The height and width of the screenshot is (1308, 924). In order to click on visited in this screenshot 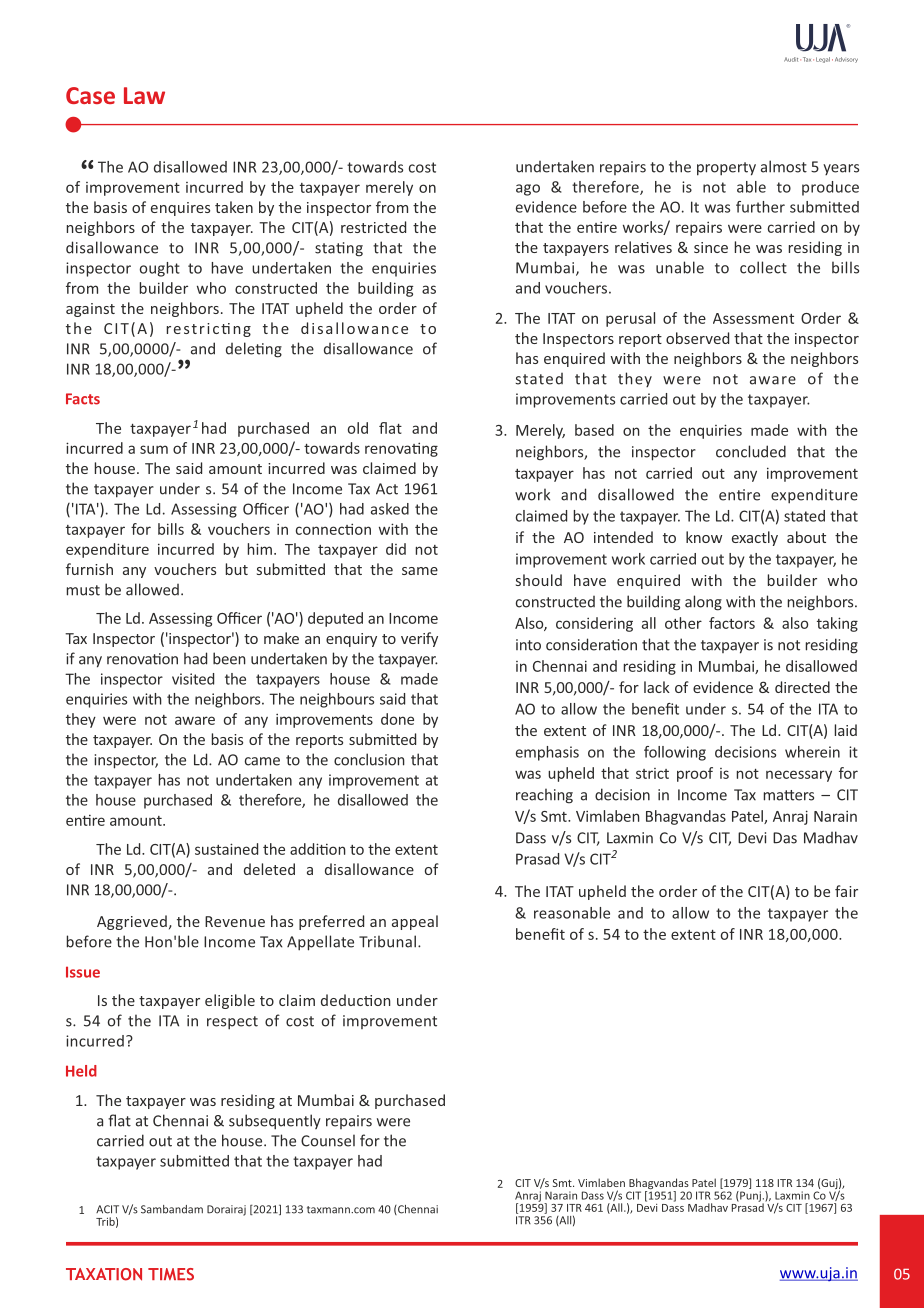, I will do `click(193, 679)`.
